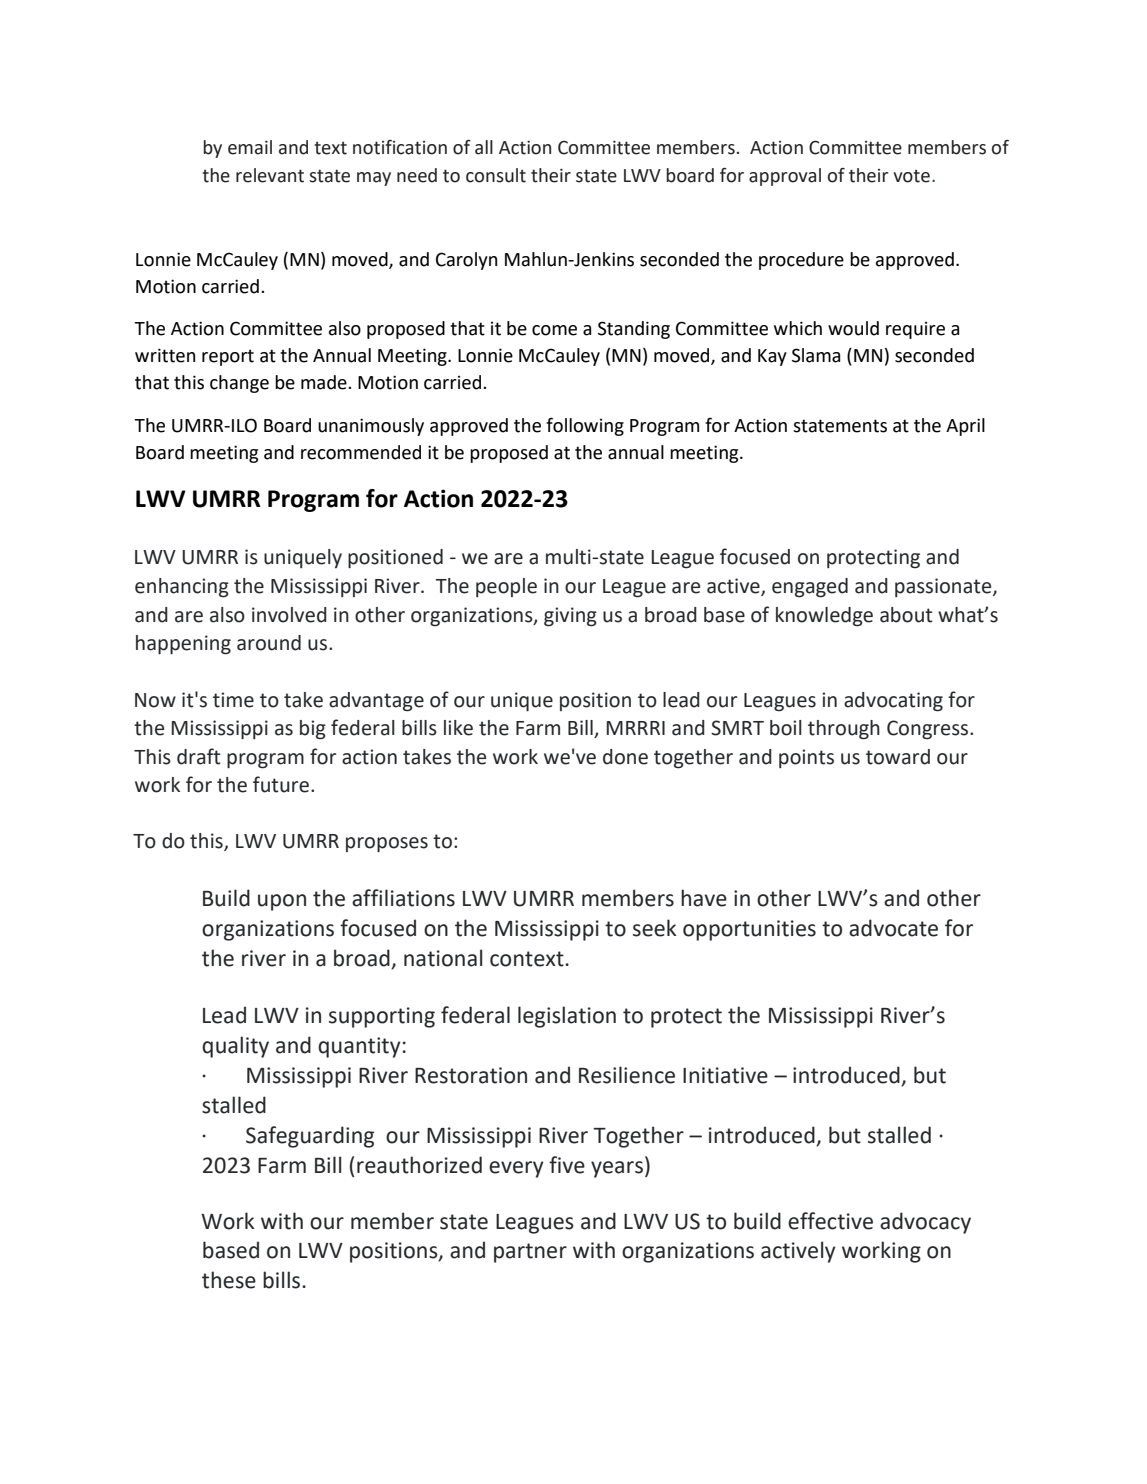 The image size is (1147, 1484). What do you see at coordinates (496, 175) in the screenshot?
I see `consult` at bounding box center [496, 175].
